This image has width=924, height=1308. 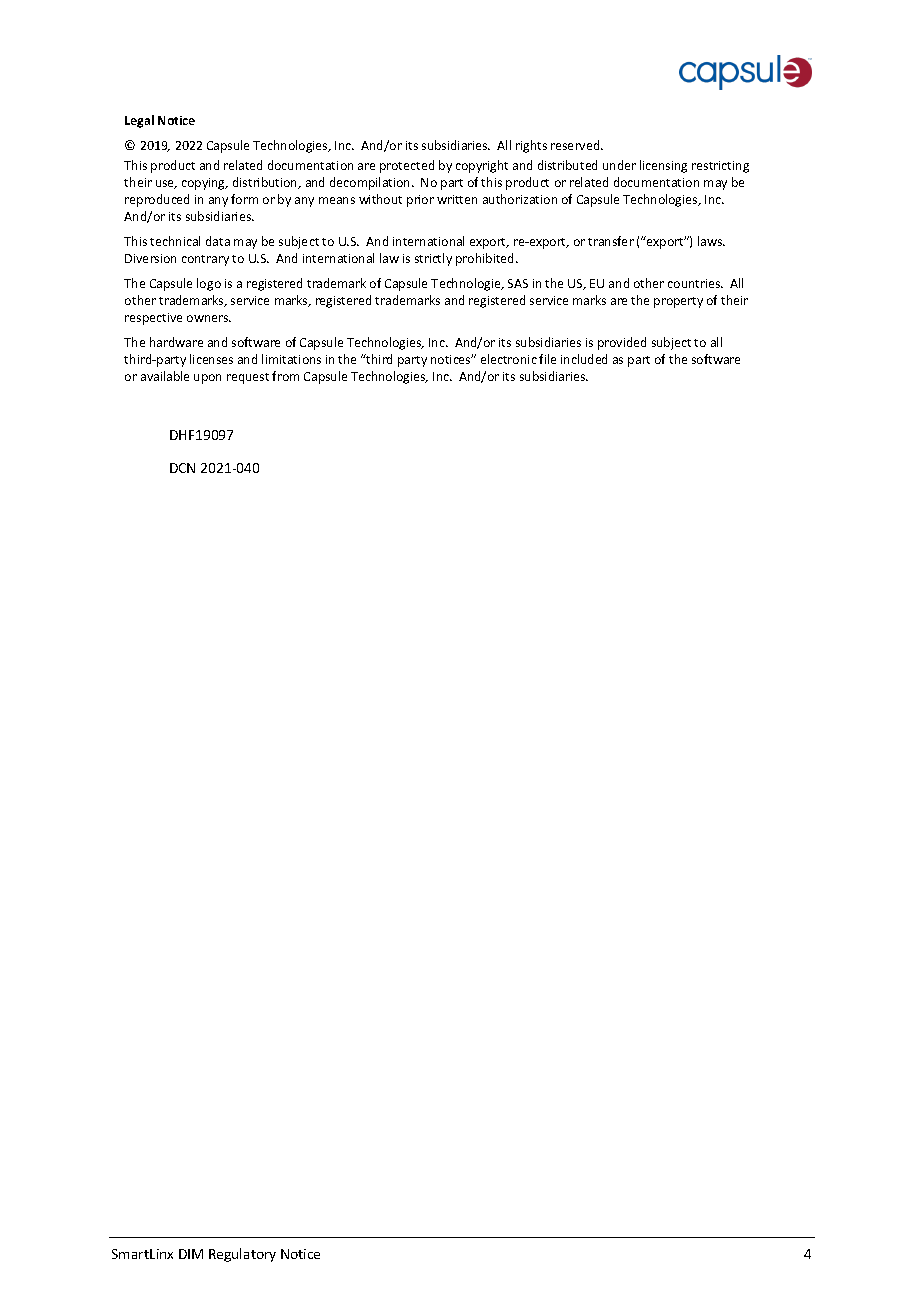 What do you see at coordinates (191, 1254) in the image?
I see `DIM` at bounding box center [191, 1254].
